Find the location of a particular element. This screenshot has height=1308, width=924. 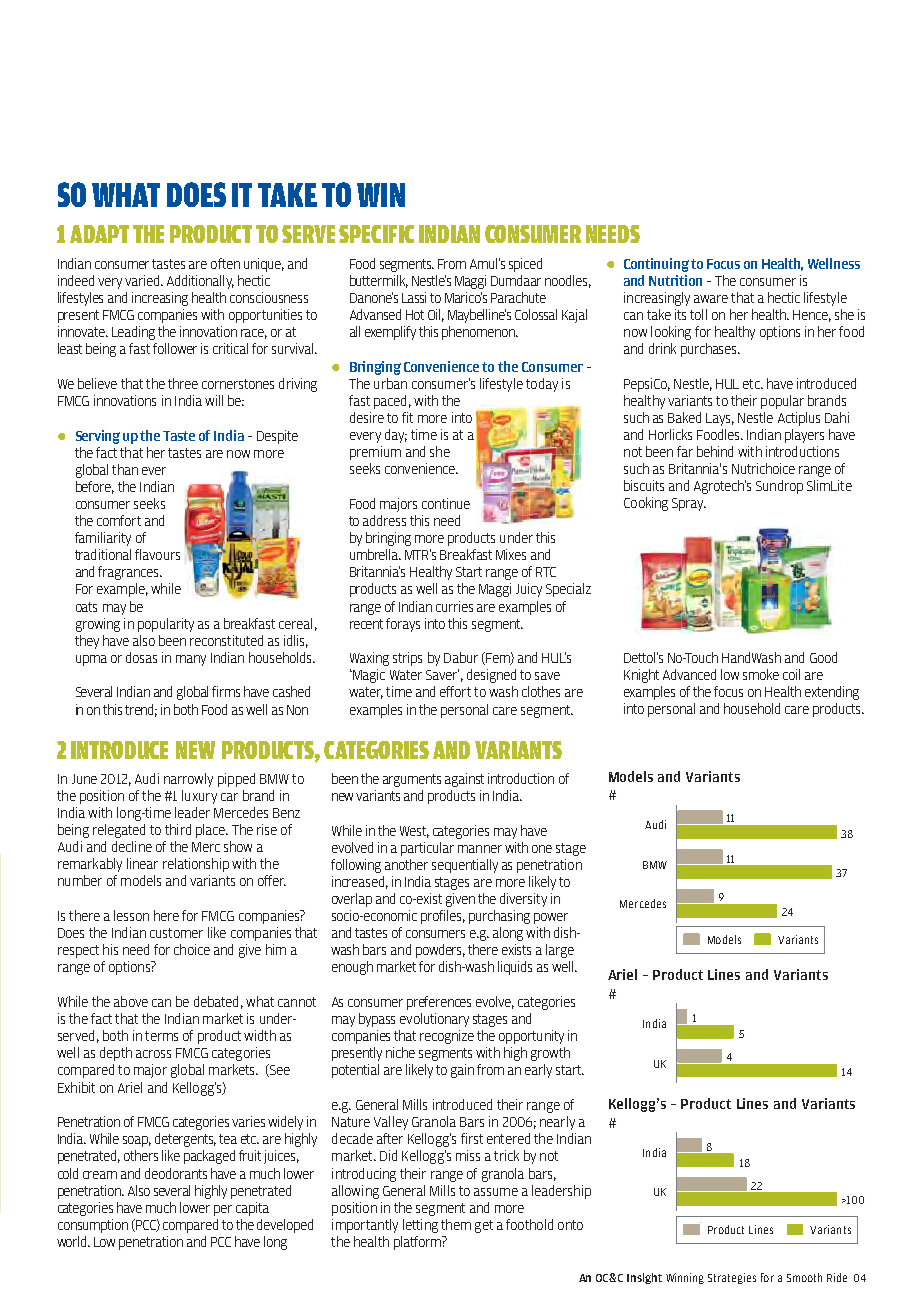

Spray is located at coordinates (689, 504).
